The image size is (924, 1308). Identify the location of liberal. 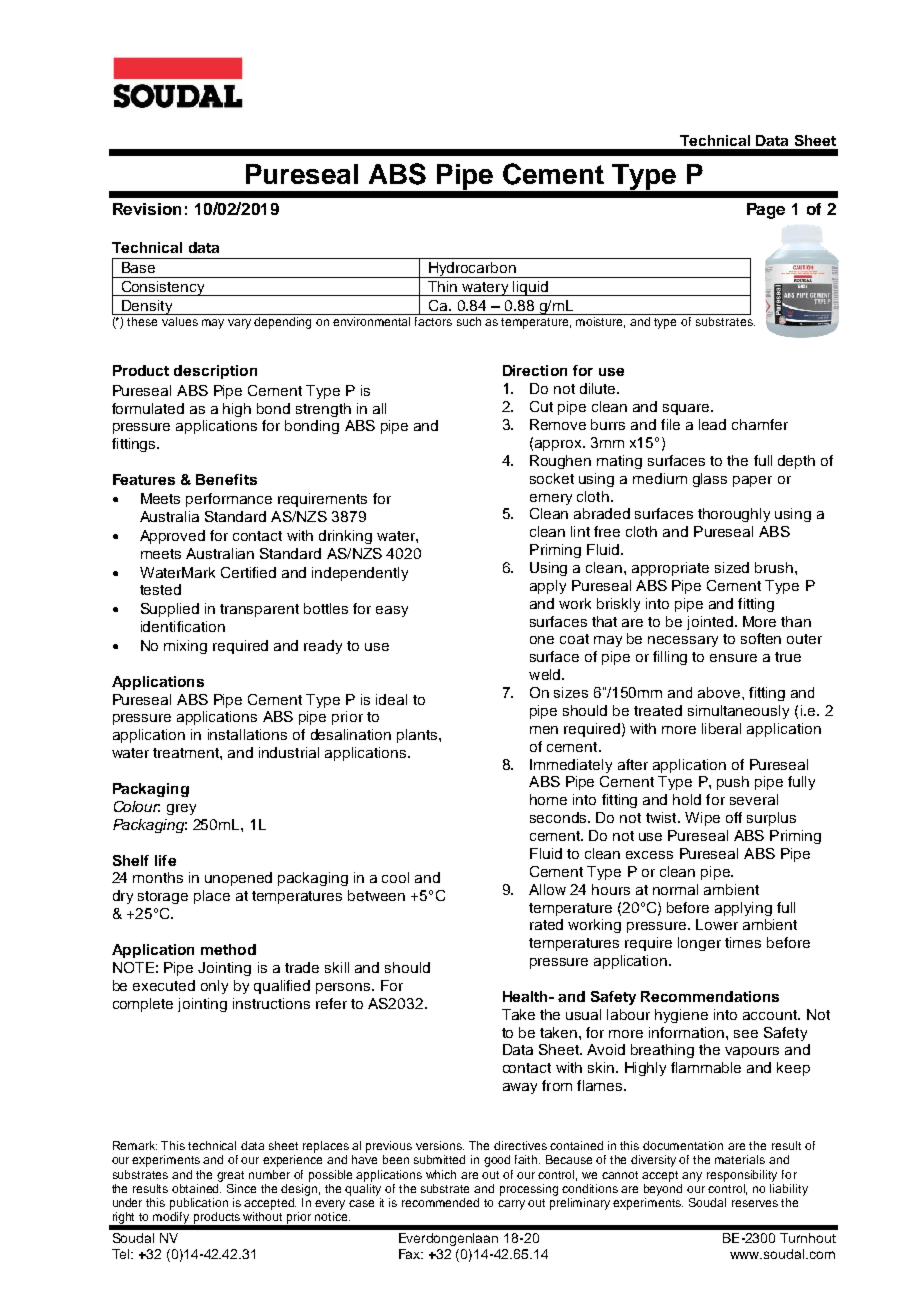
(721, 728).
